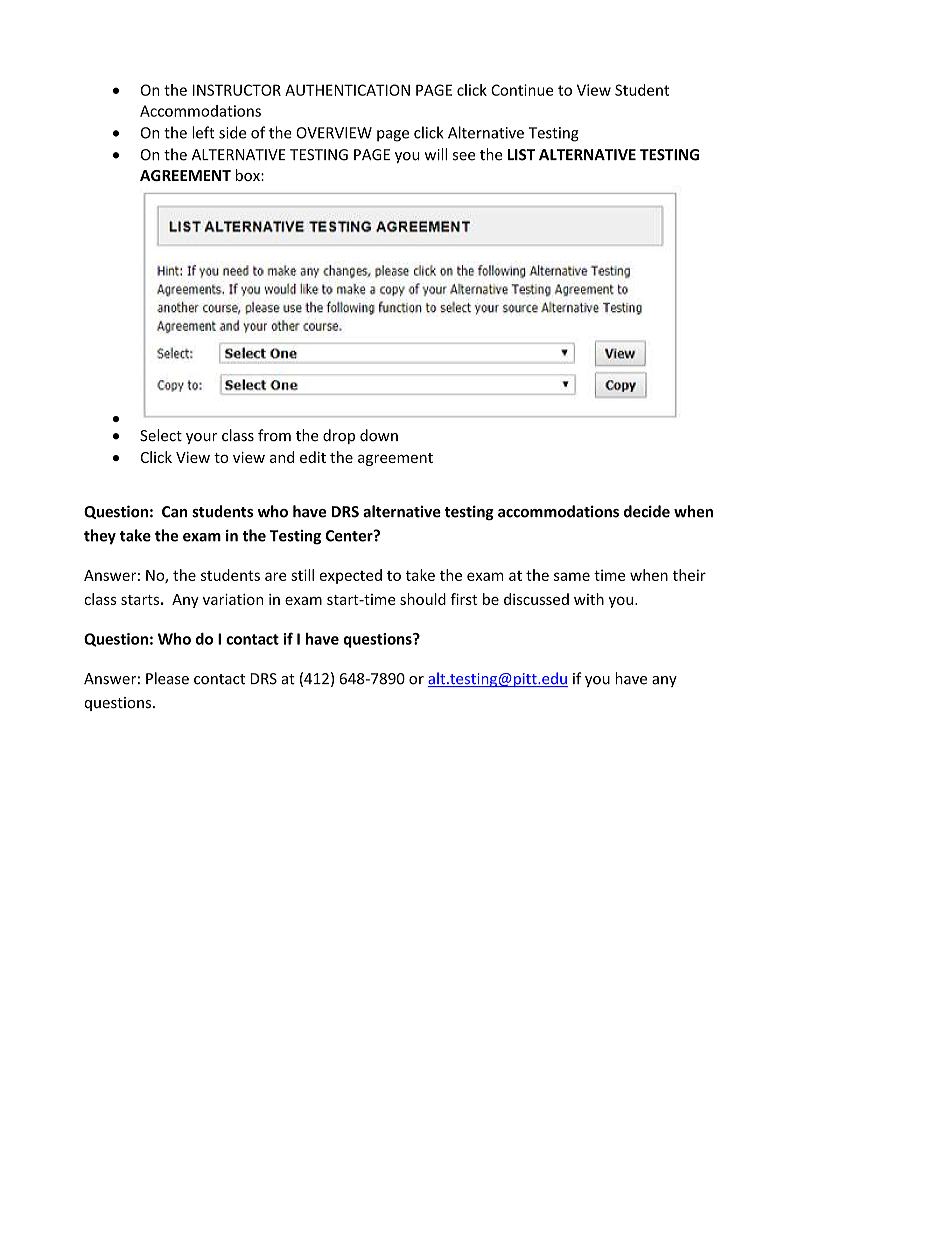 The width and height of the document is (952, 1233). Describe the element at coordinates (347, 90) in the document. I see `AUTHENTICATION` at that location.
